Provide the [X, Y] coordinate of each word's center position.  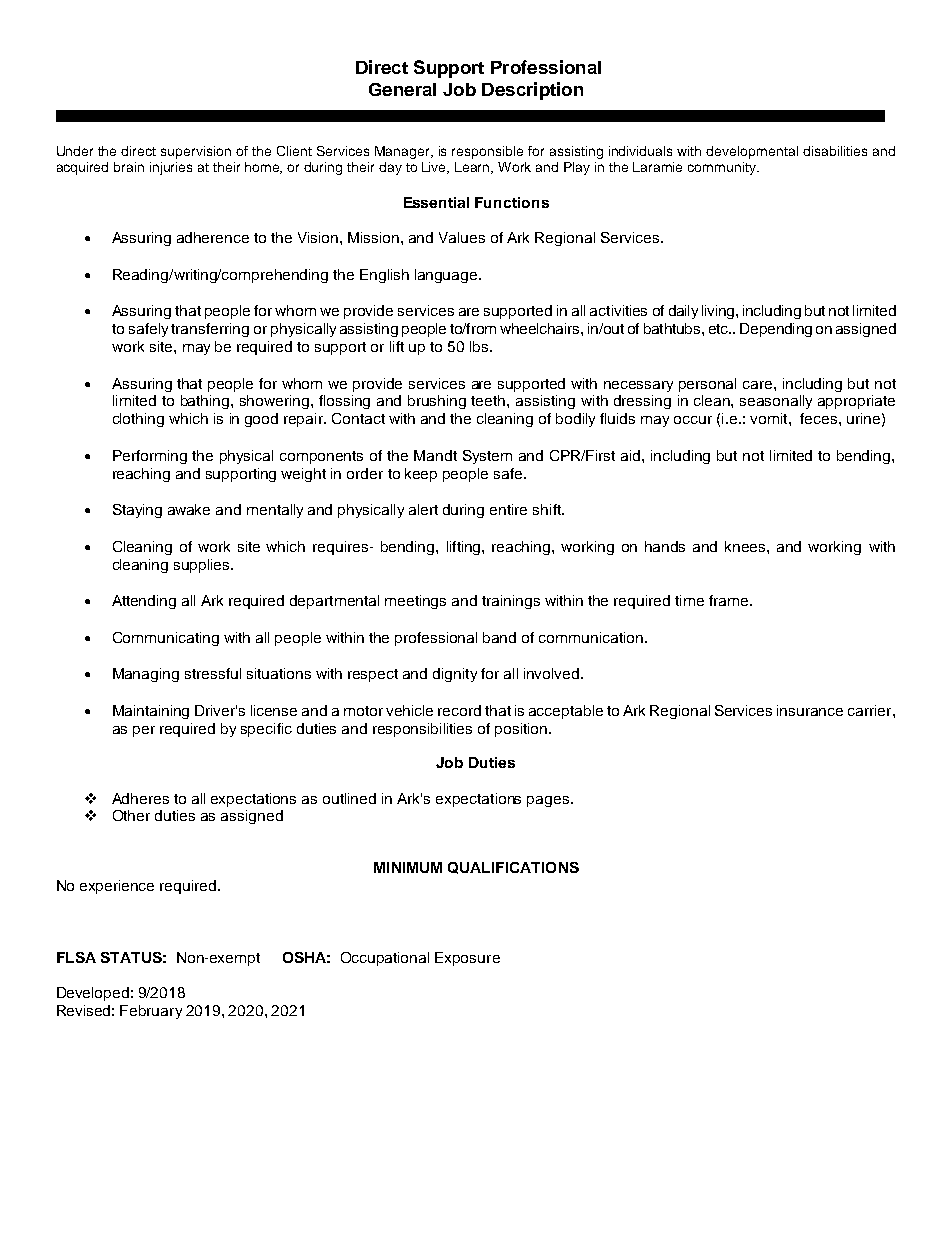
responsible [487, 152]
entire [508, 509]
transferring [210, 330]
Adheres [140, 798]
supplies [203, 566]
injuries [171, 168]
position [522, 730]
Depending [776, 330]
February [151, 1012]
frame [730, 600]
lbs [479, 346]
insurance [810, 710]
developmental [752, 152]
